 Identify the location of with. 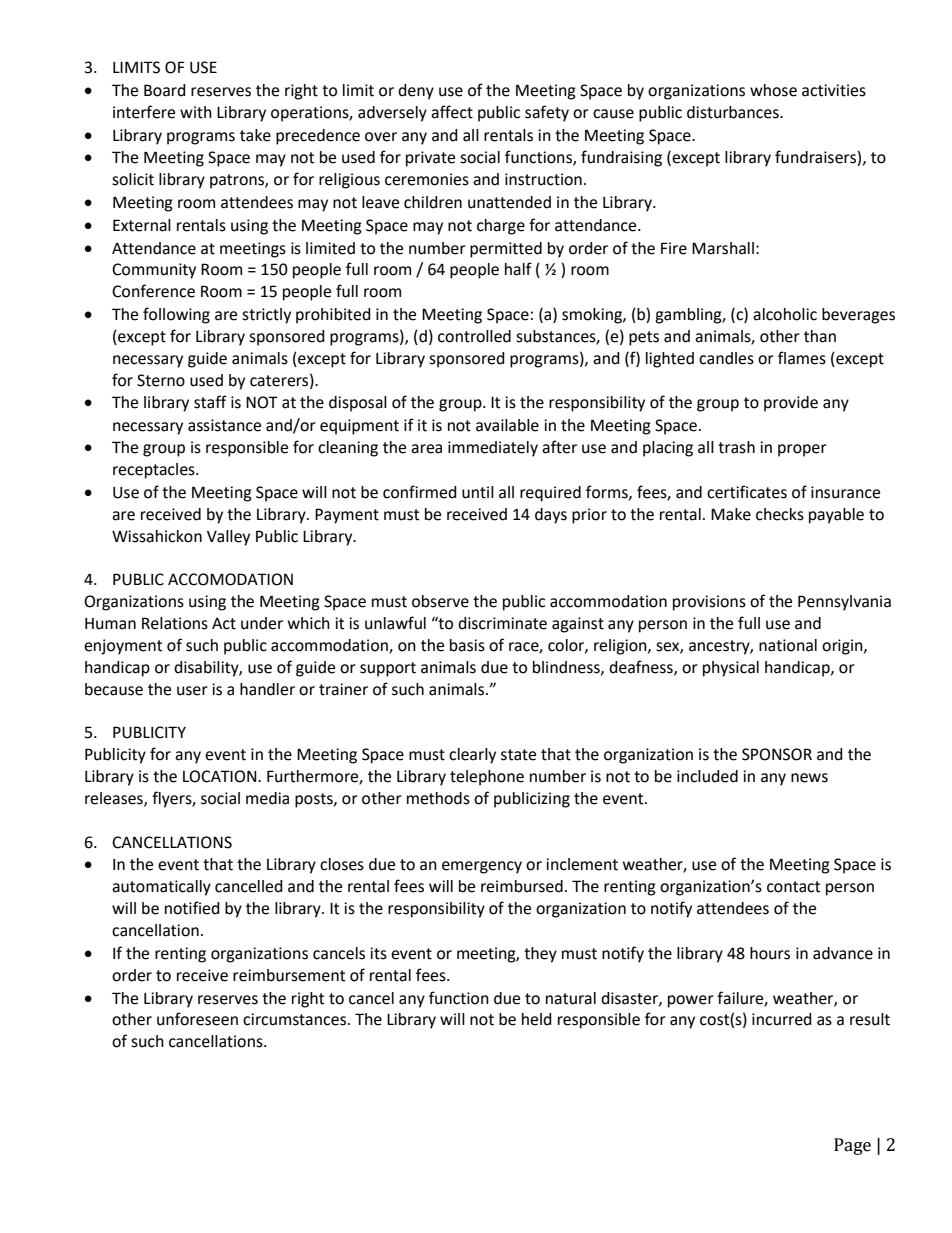
(196, 112).
